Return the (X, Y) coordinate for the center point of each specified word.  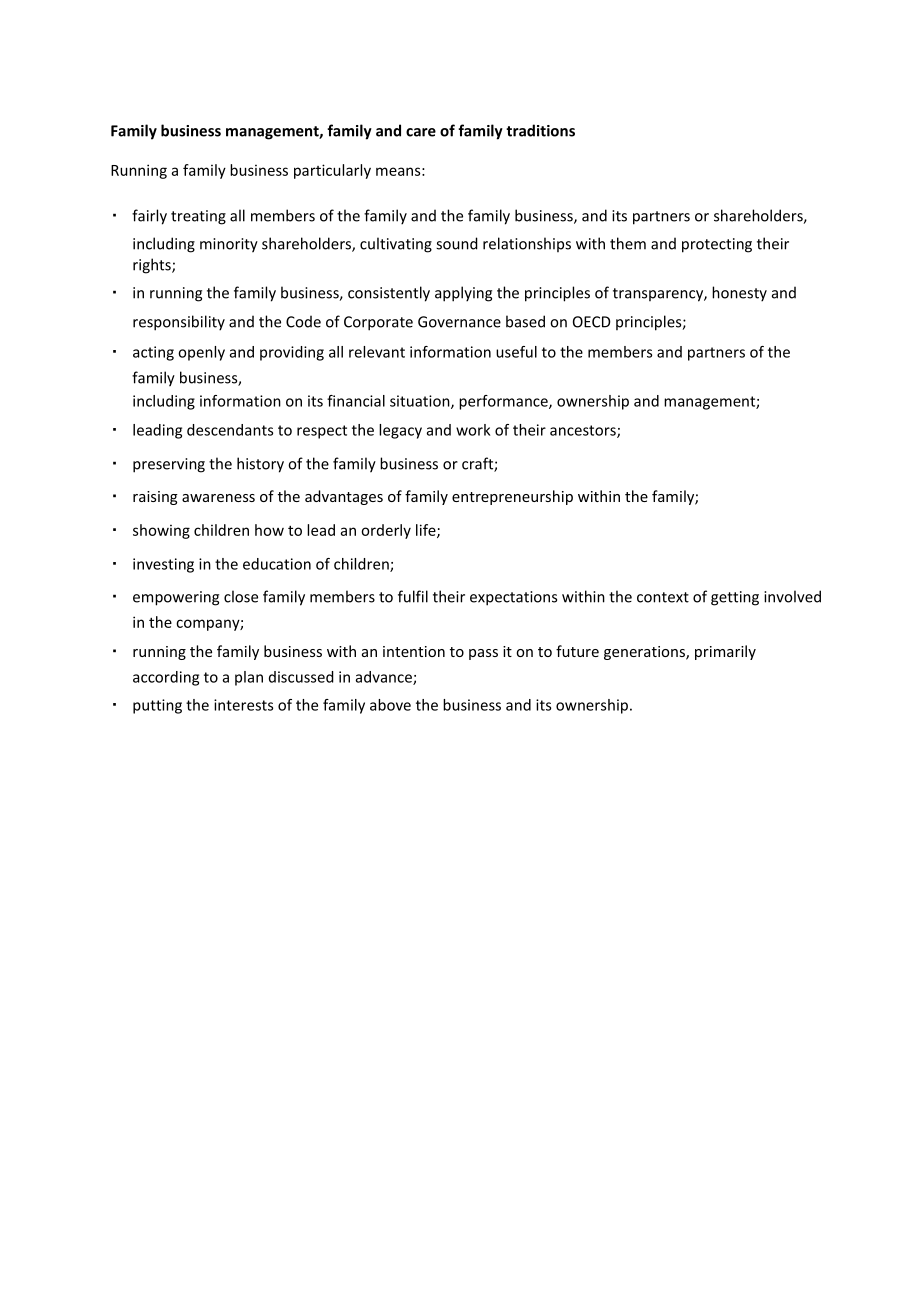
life (427, 531)
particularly (332, 171)
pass (483, 654)
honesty (739, 294)
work (473, 430)
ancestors (584, 431)
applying (463, 294)
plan (249, 678)
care (421, 132)
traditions (540, 130)
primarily (725, 652)
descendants (230, 430)
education (277, 564)
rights (153, 266)
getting (735, 598)
